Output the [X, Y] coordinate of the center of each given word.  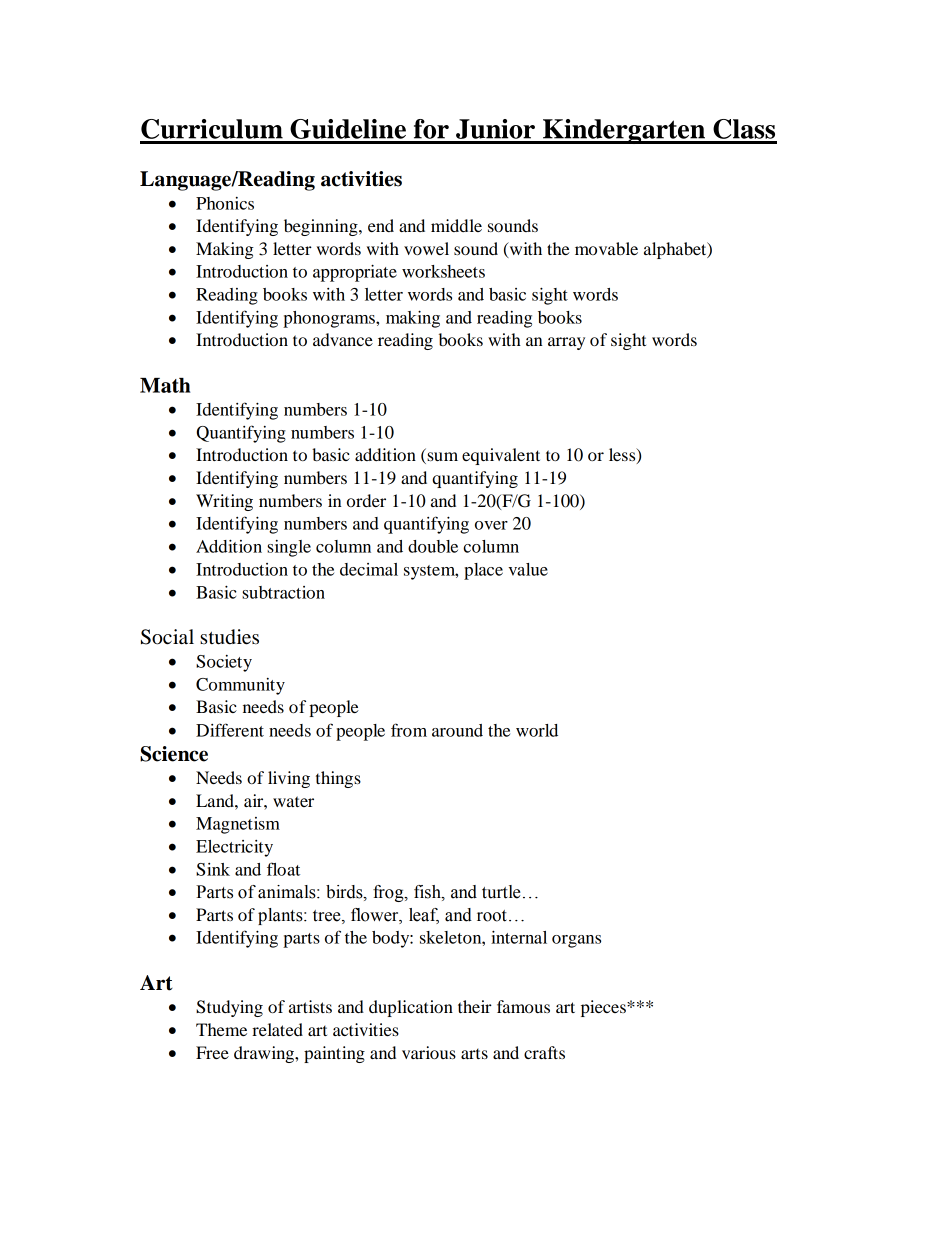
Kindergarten [624, 131]
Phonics [225, 203]
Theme [221, 1029]
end [381, 225]
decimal [369, 569]
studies [229, 637]
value [528, 569]
